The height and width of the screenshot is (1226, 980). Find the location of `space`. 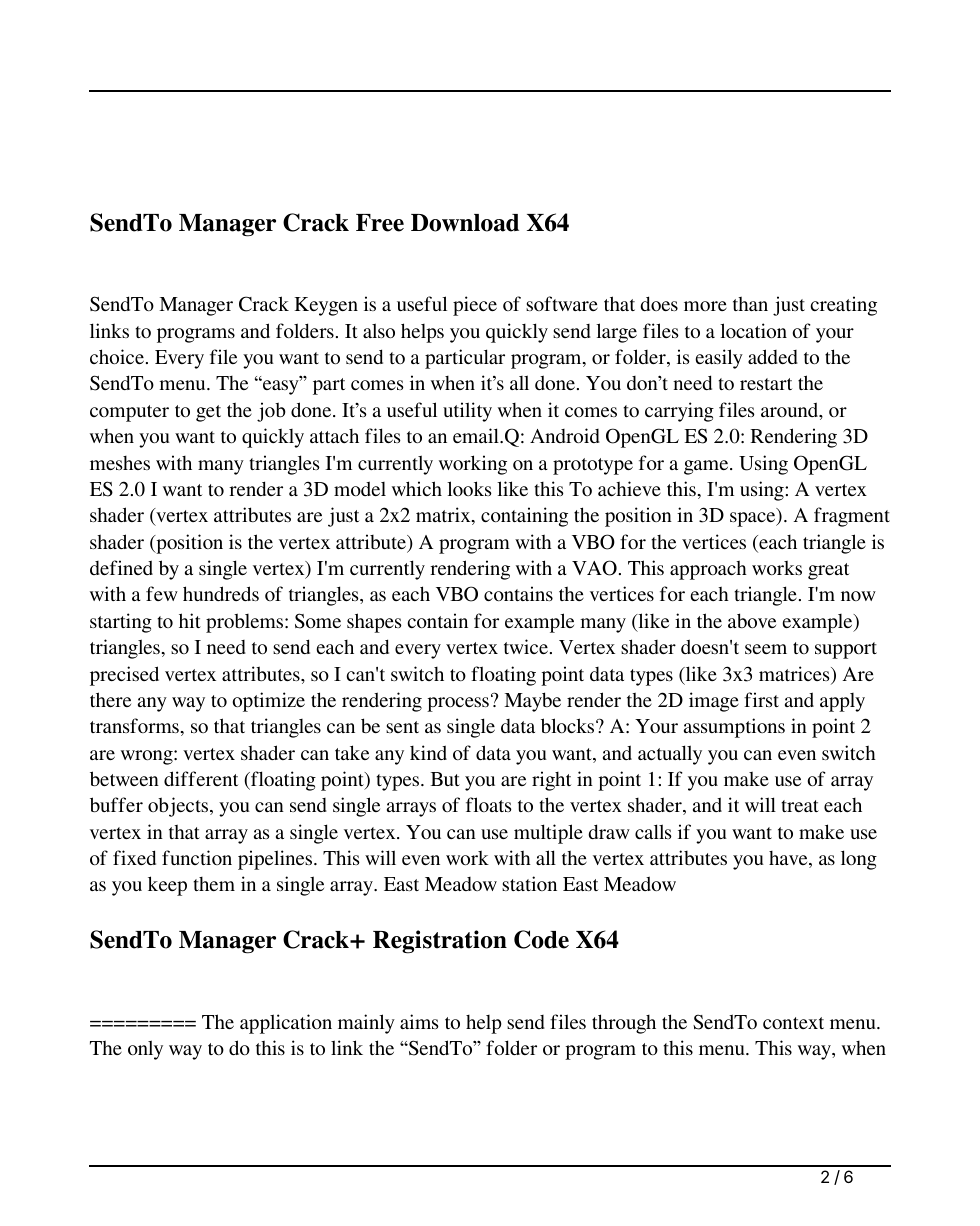

space is located at coordinates (754, 519).
